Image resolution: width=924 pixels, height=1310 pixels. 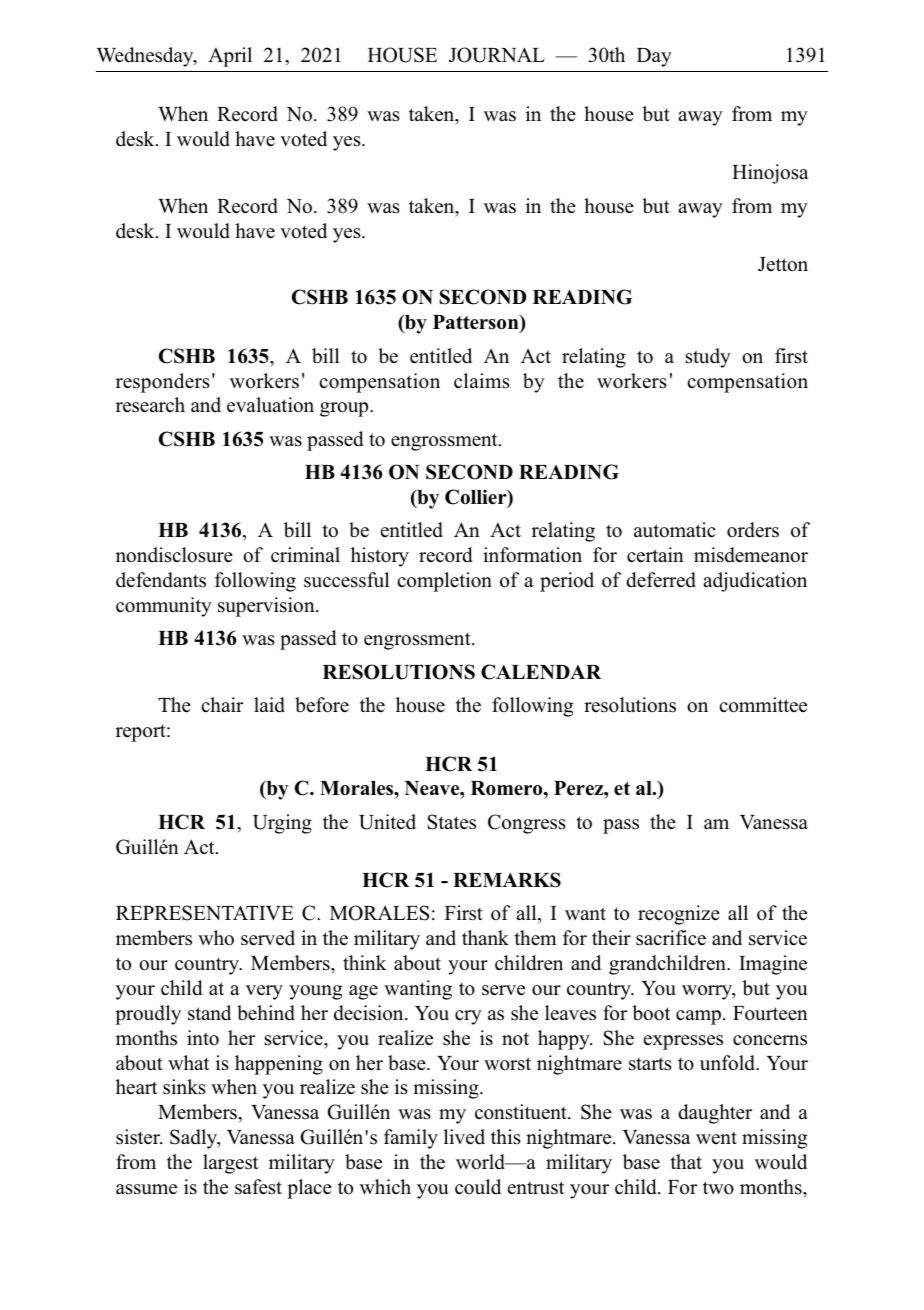 What do you see at coordinates (507, 880) in the document?
I see `REMARKS` at bounding box center [507, 880].
